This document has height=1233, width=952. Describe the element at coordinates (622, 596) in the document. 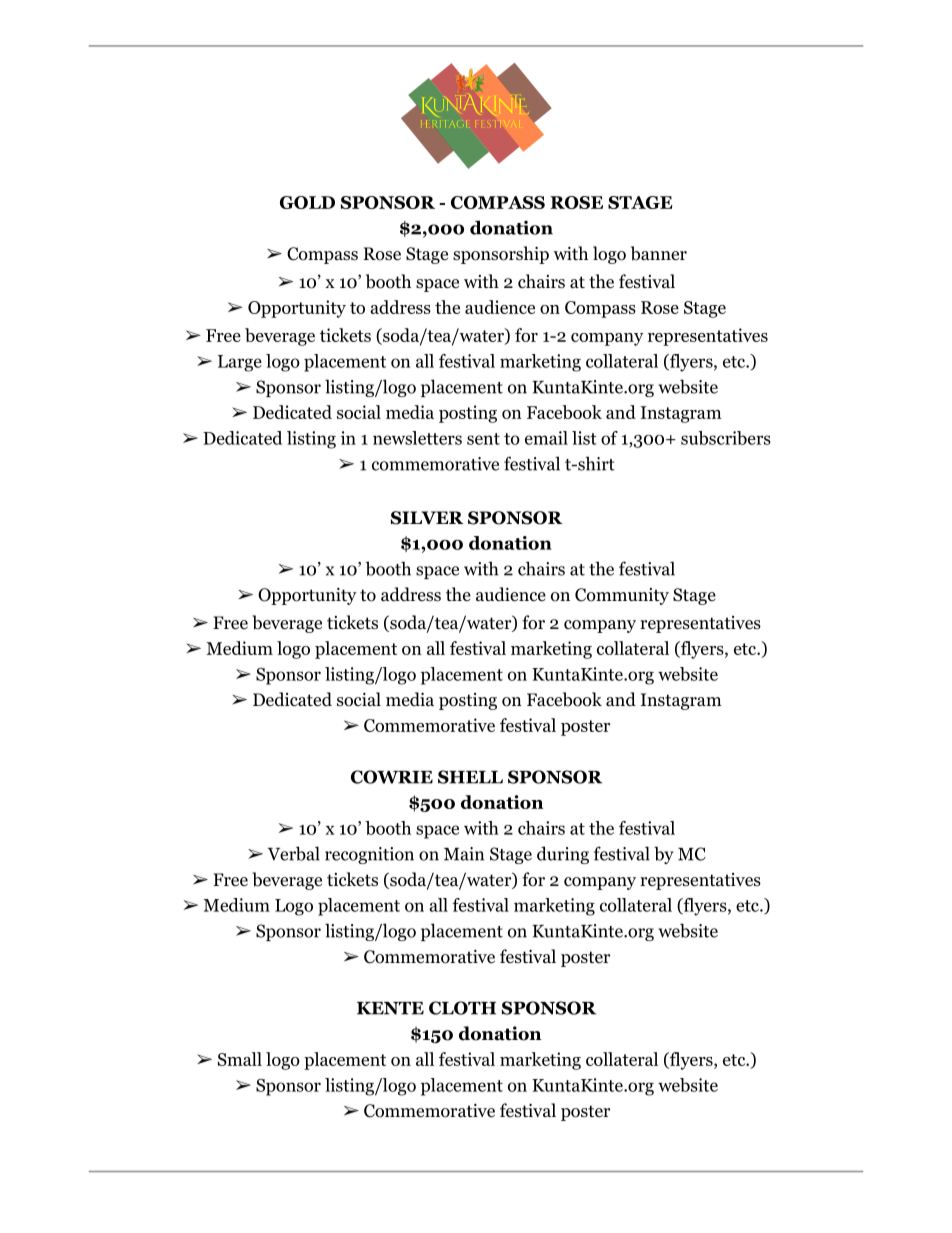

I see `Community` at that location.
